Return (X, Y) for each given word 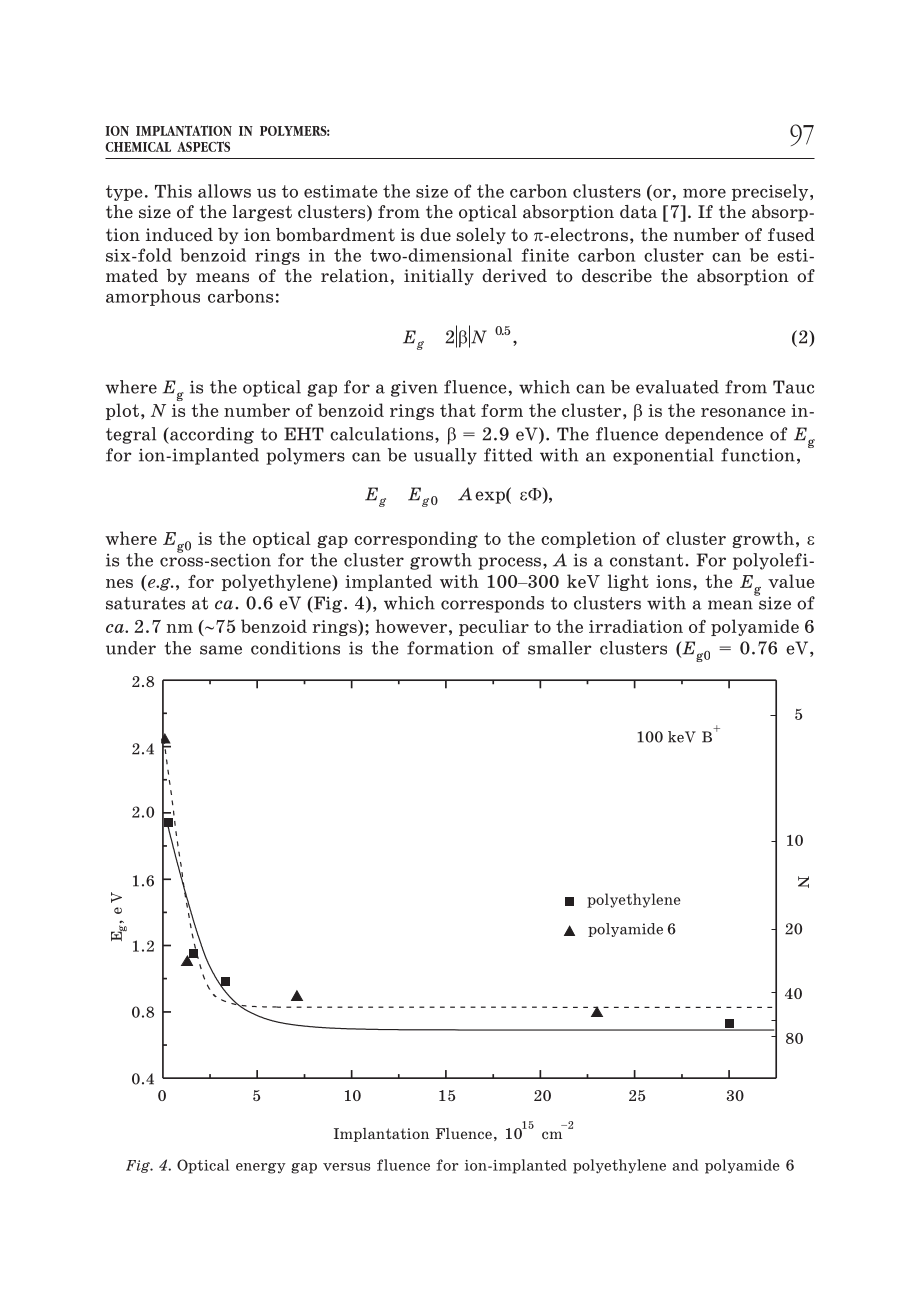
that (458, 410)
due (435, 235)
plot (122, 411)
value (791, 581)
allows (224, 191)
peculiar (494, 627)
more (704, 193)
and (685, 1165)
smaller (560, 648)
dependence (714, 435)
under (131, 648)
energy (261, 1168)
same (221, 650)
